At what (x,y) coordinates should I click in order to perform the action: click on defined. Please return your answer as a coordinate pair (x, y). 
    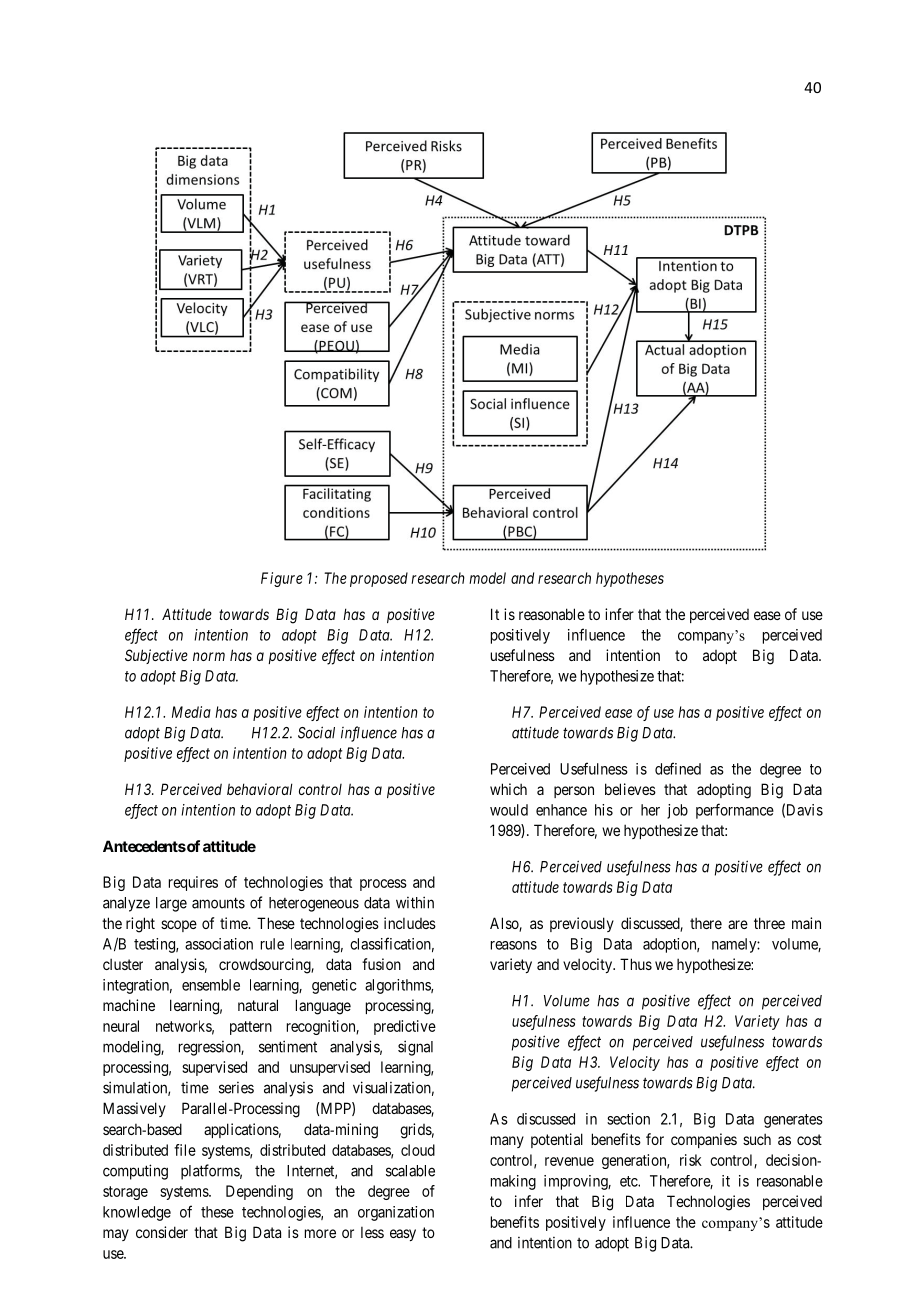
    Looking at the image, I should click on (678, 768).
